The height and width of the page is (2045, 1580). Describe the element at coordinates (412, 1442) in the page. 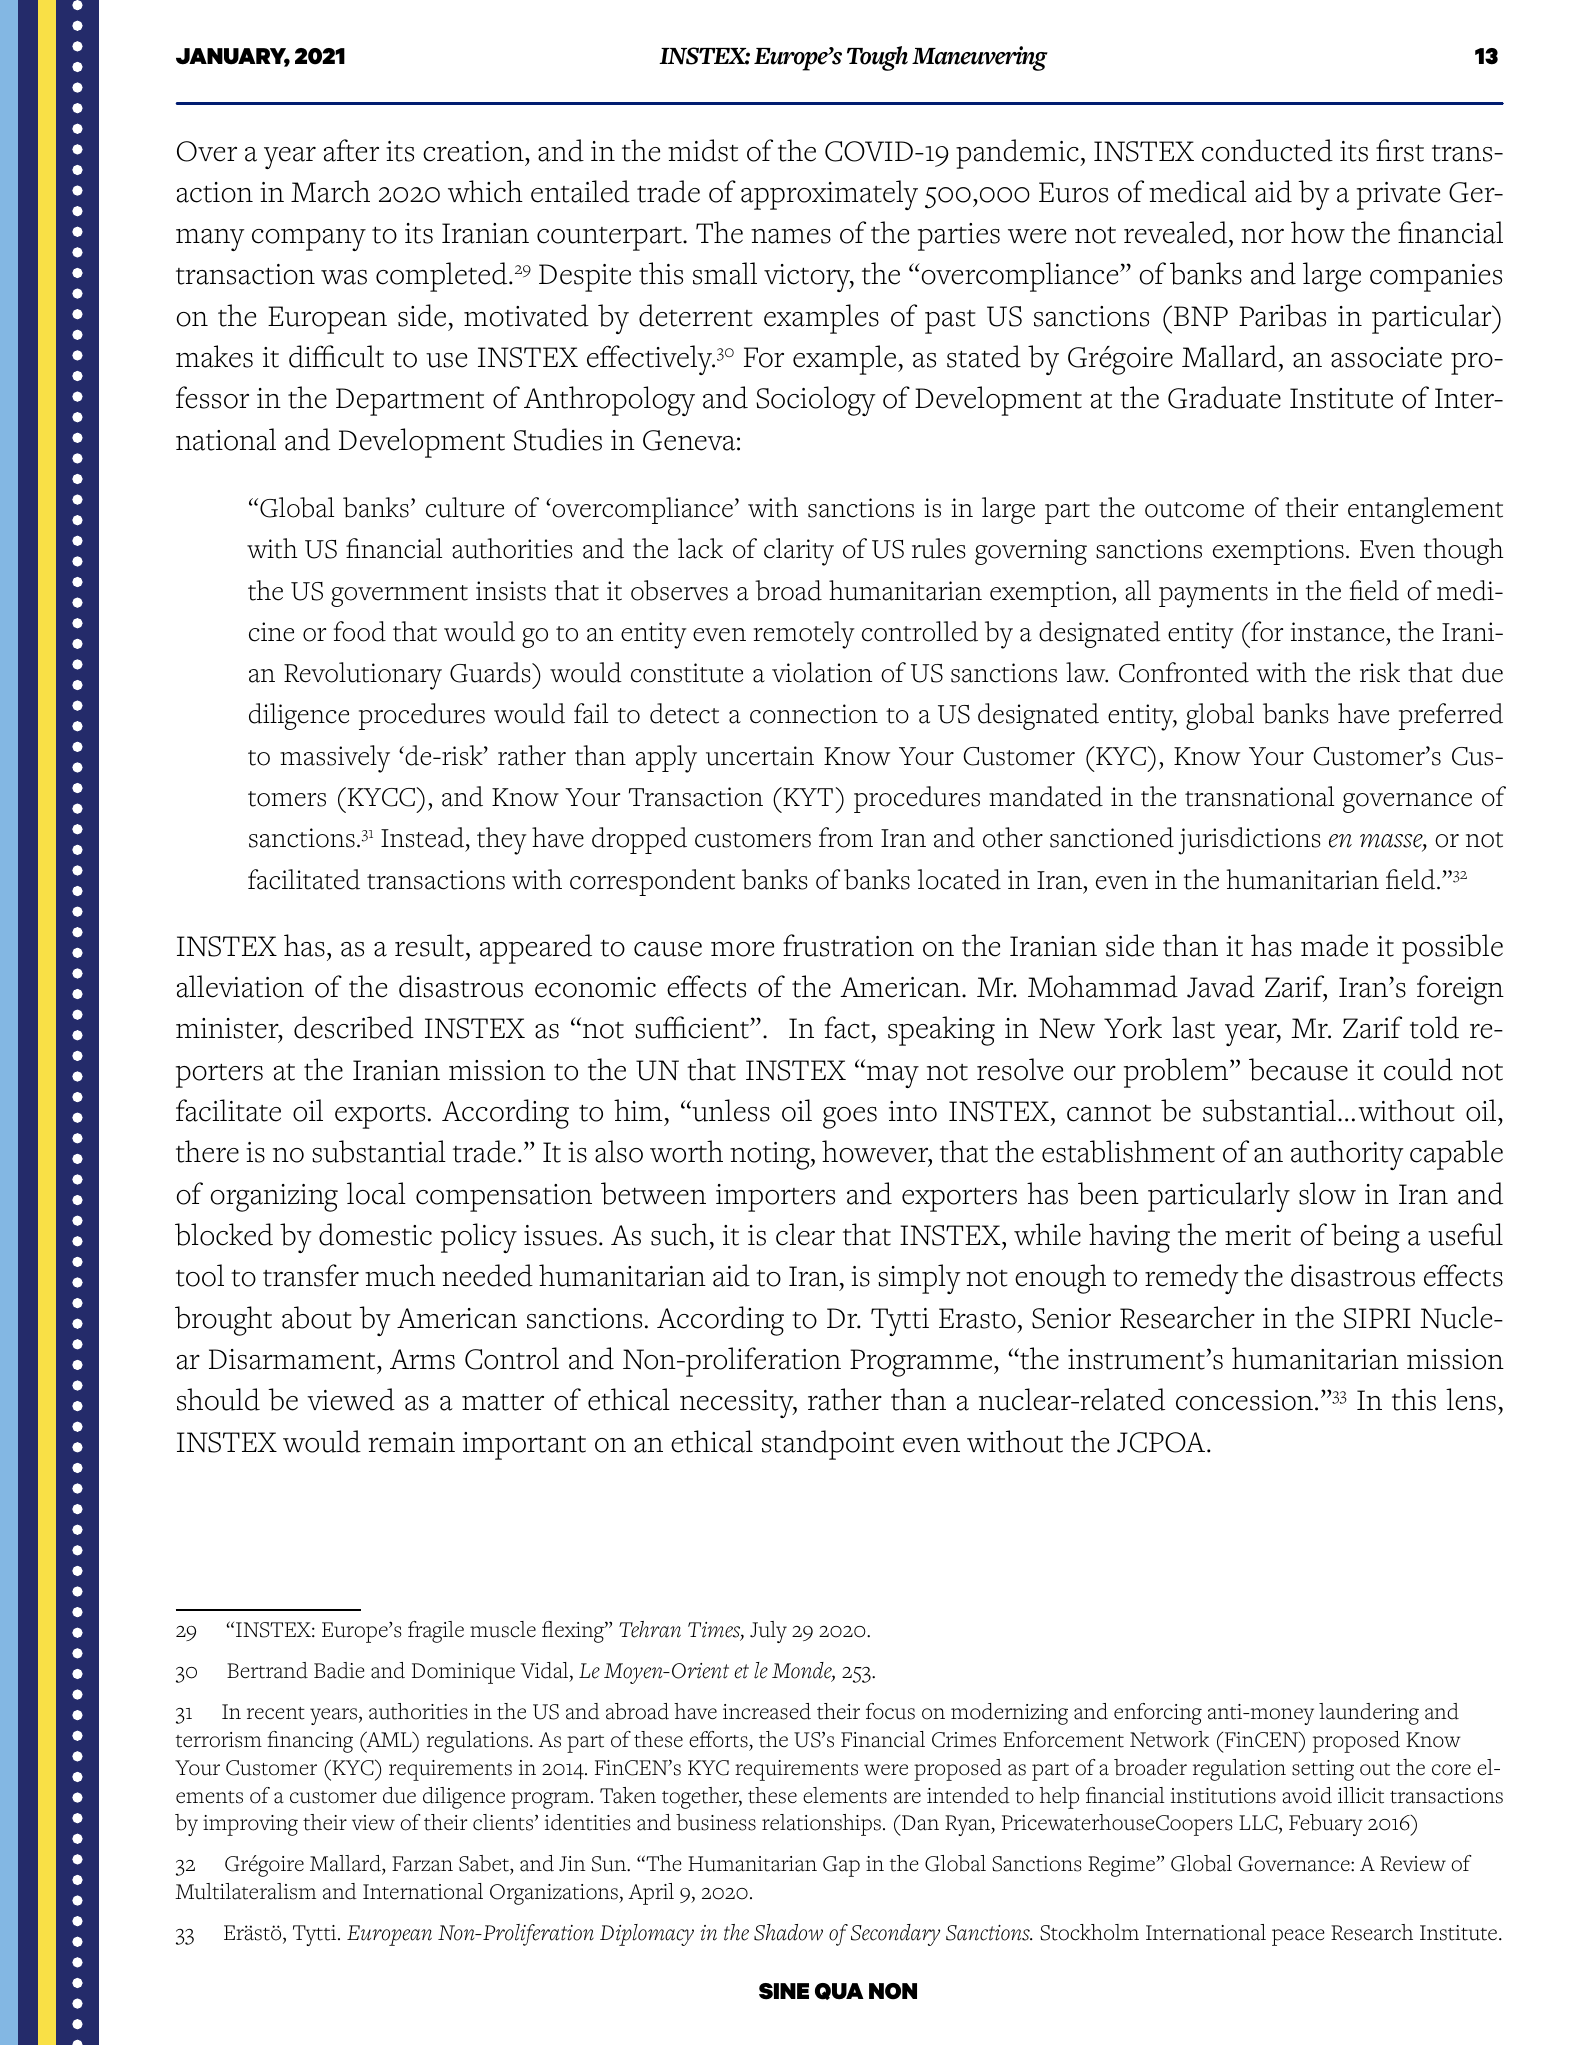

I see `remain` at that location.
